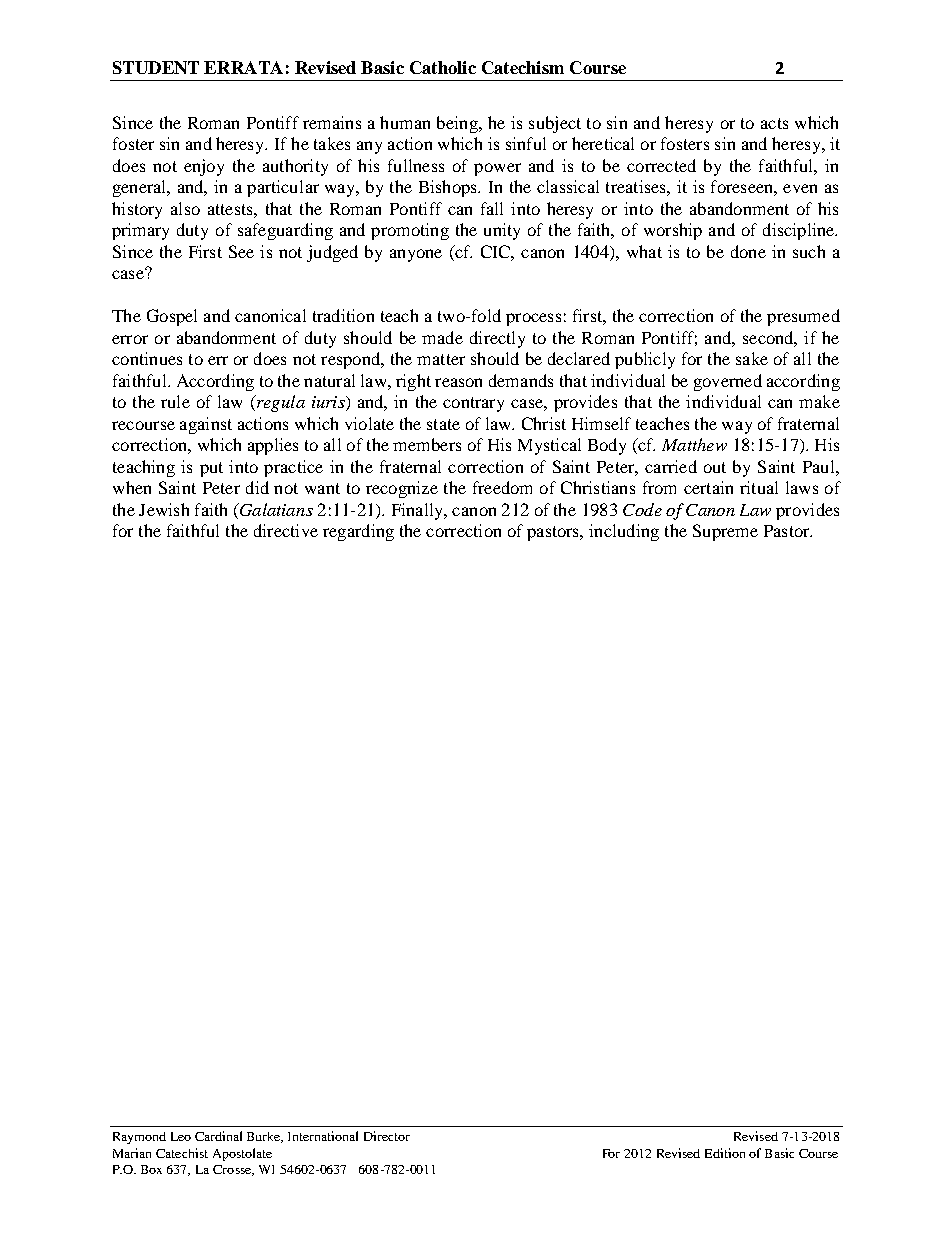 This screenshot has height=1233, width=952. What do you see at coordinates (419, 511) in the screenshot?
I see `Finally` at bounding box center [419, 511].
